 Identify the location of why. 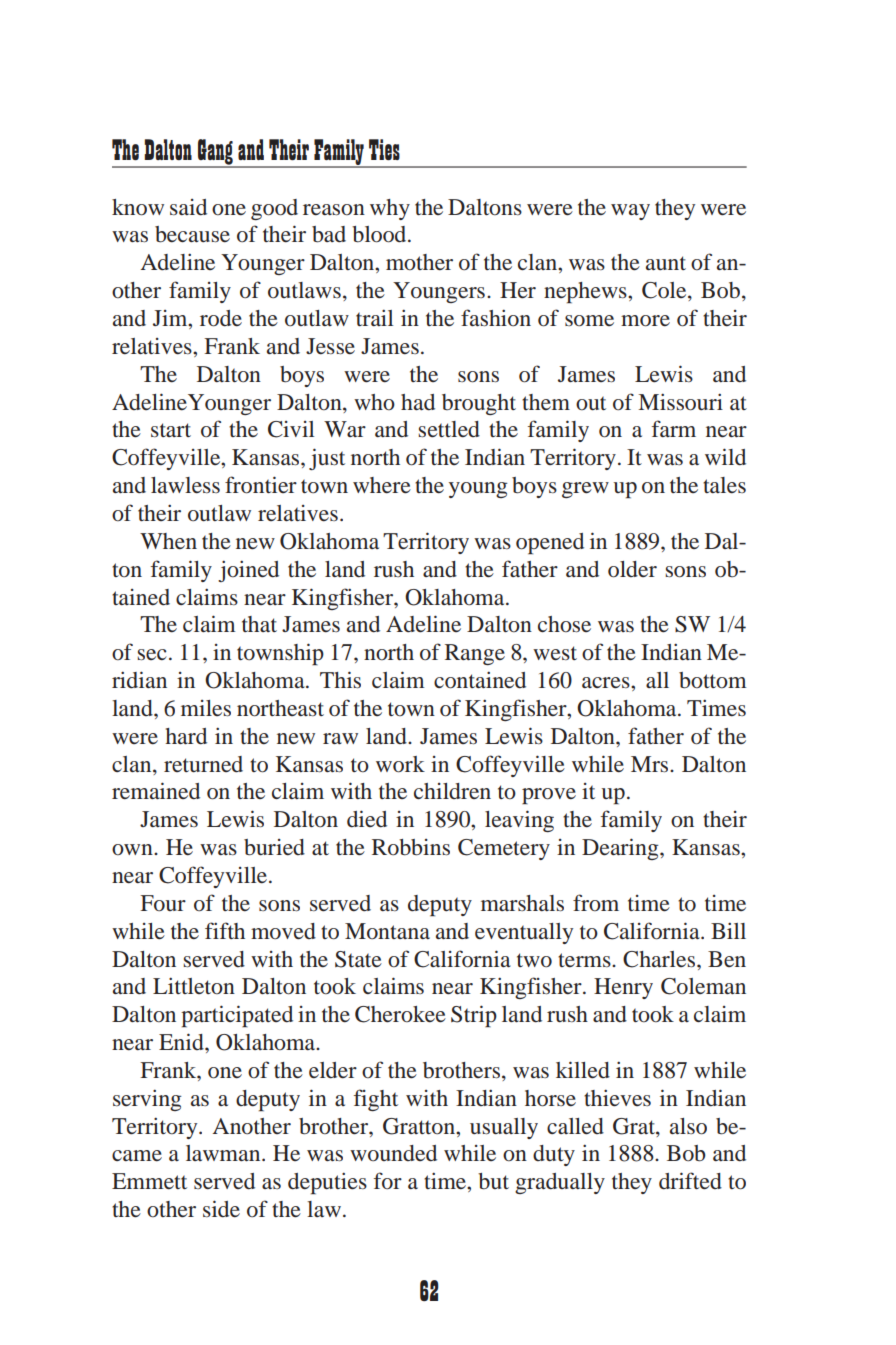
(390, 209).
